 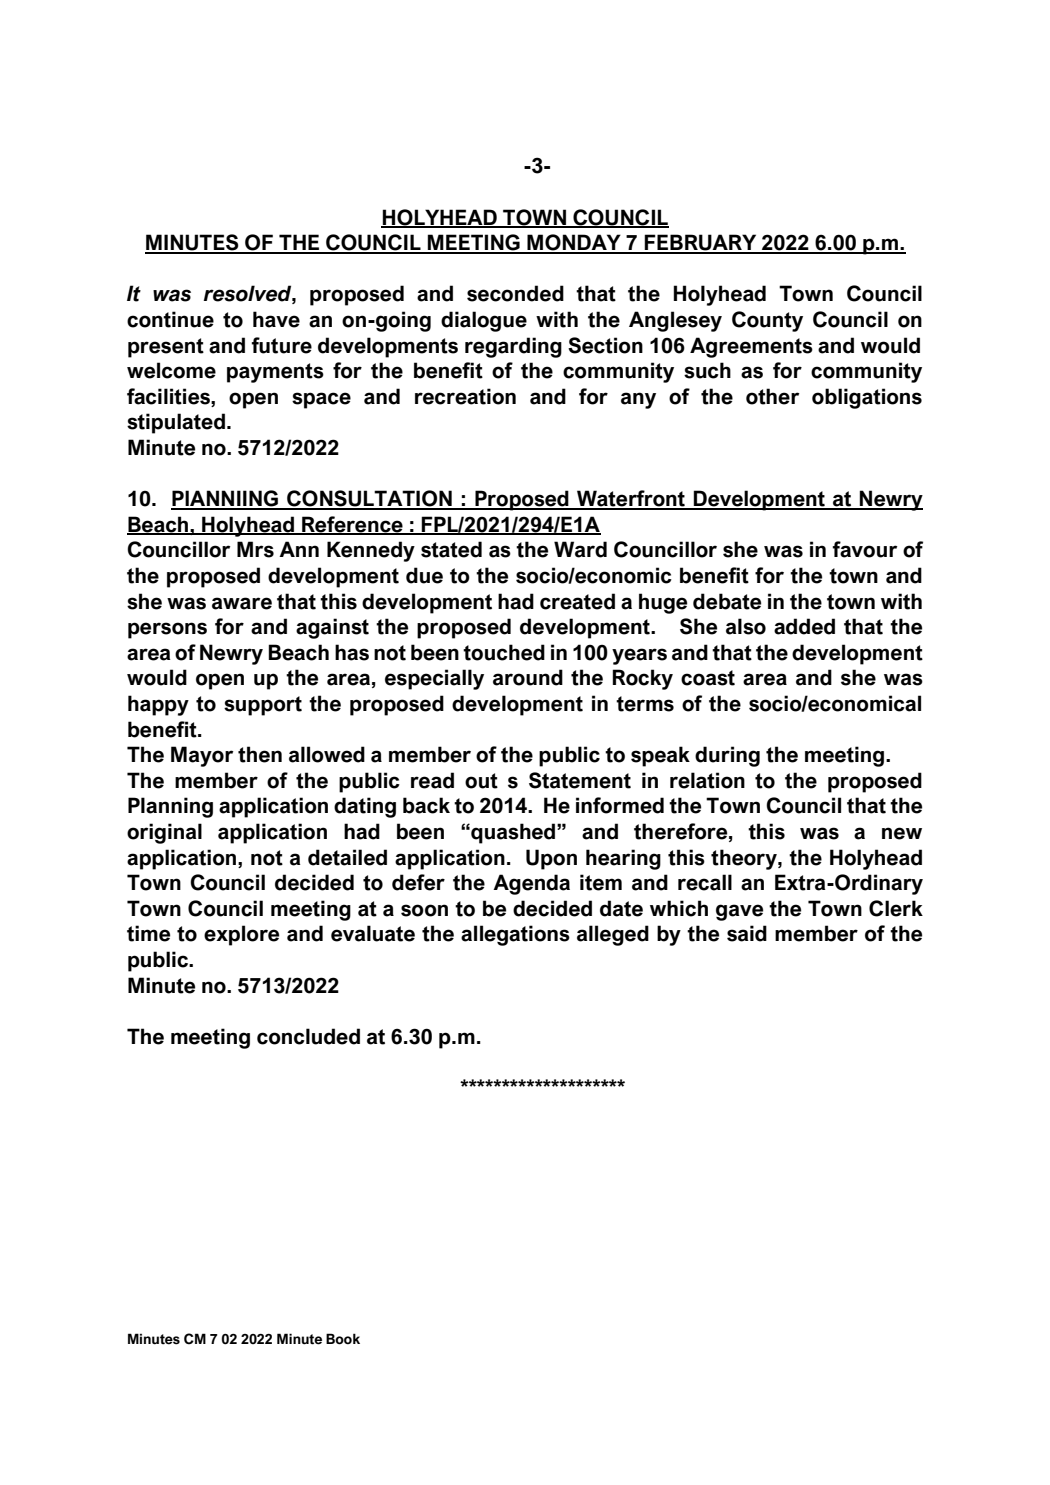 What do you see at coordinates (343, 1339) in the screenshot?
I see `Book` at bounding box center [343, 1339].
